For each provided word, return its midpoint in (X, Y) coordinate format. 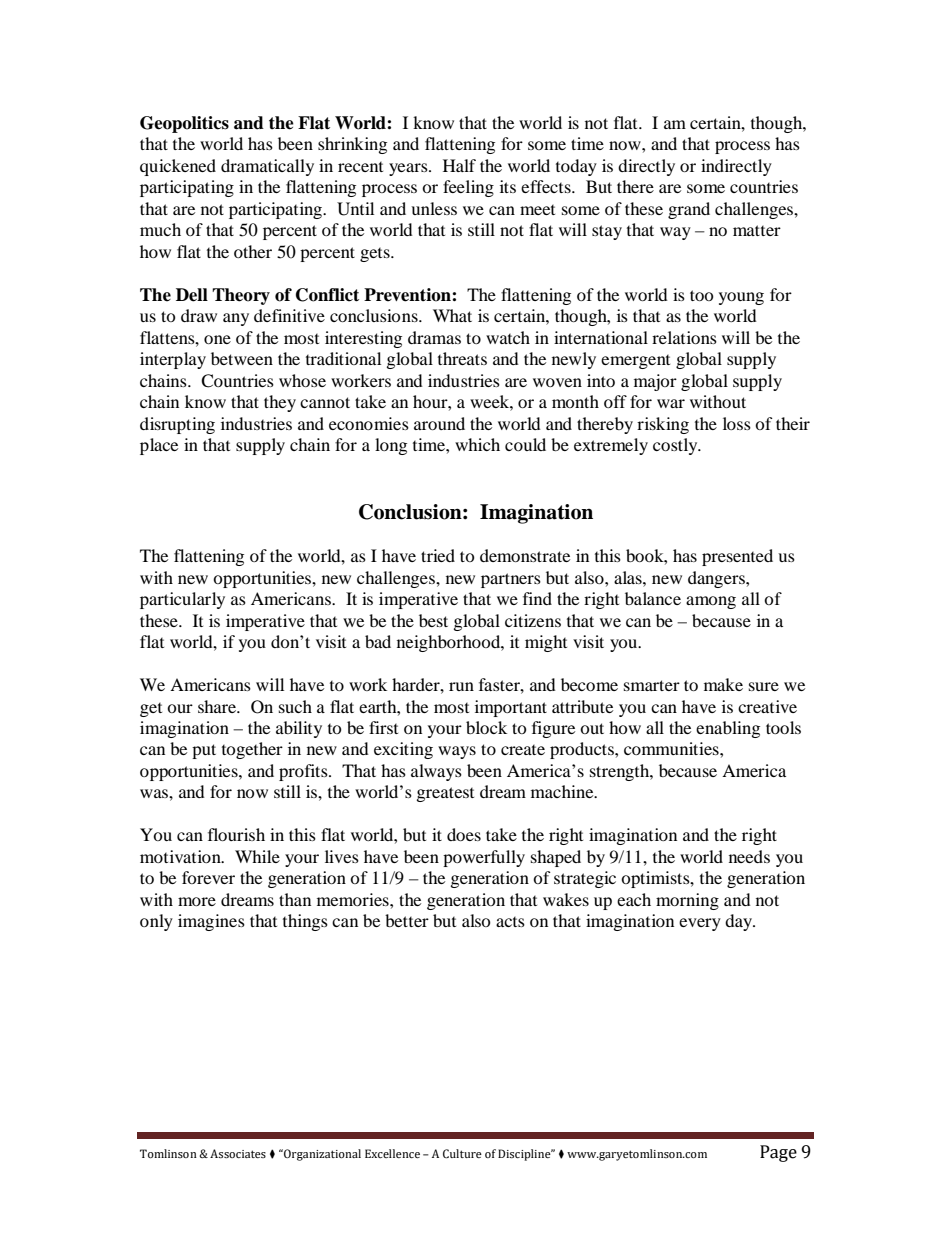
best (433, 620)
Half (459, 165)
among (711, 602)
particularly (182, 600)
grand (689, 210)
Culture (462, 1154)
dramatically (267, 167)
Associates (238, 1153)
